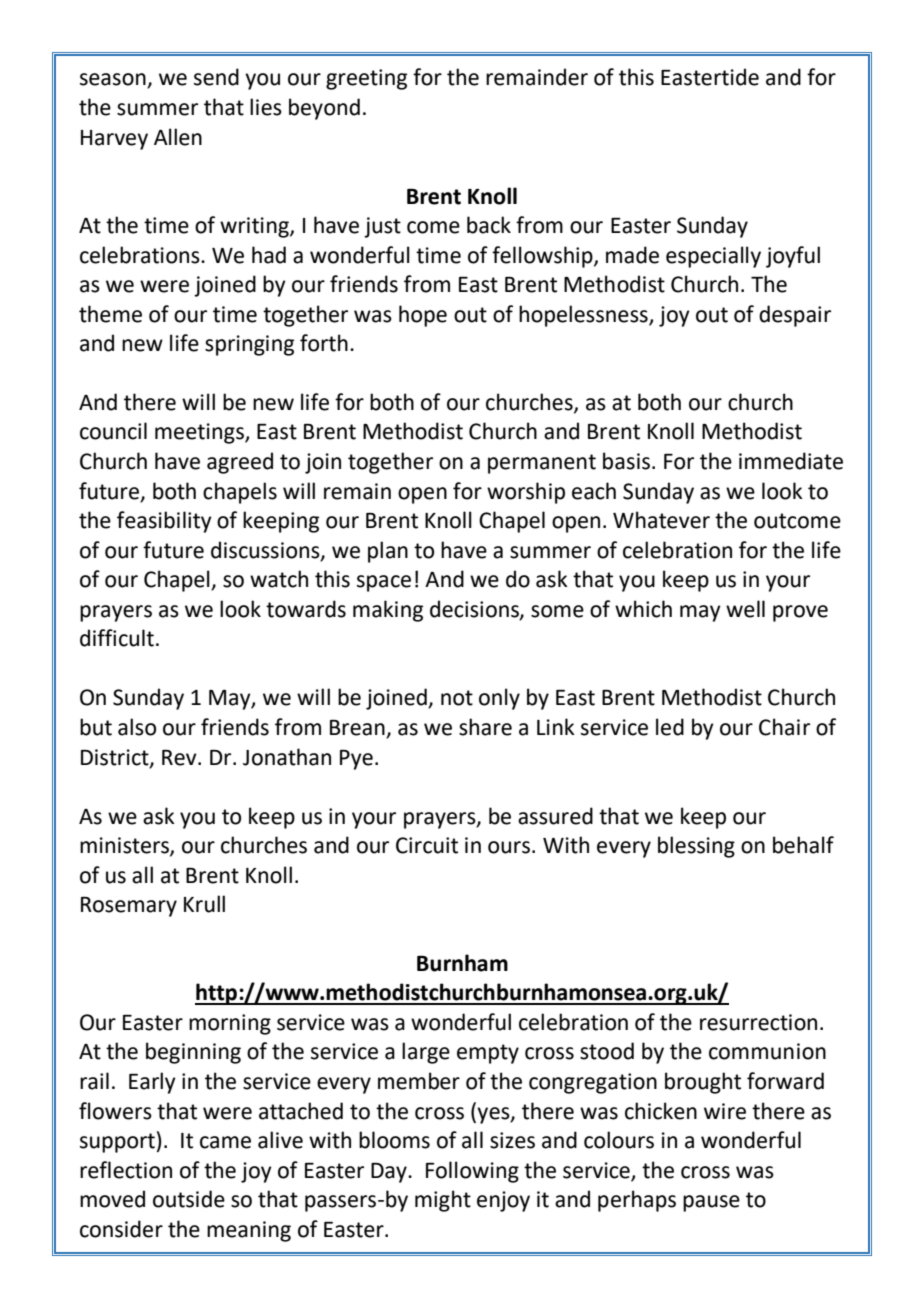  I want to click on Circuit, so click(427, 845).
